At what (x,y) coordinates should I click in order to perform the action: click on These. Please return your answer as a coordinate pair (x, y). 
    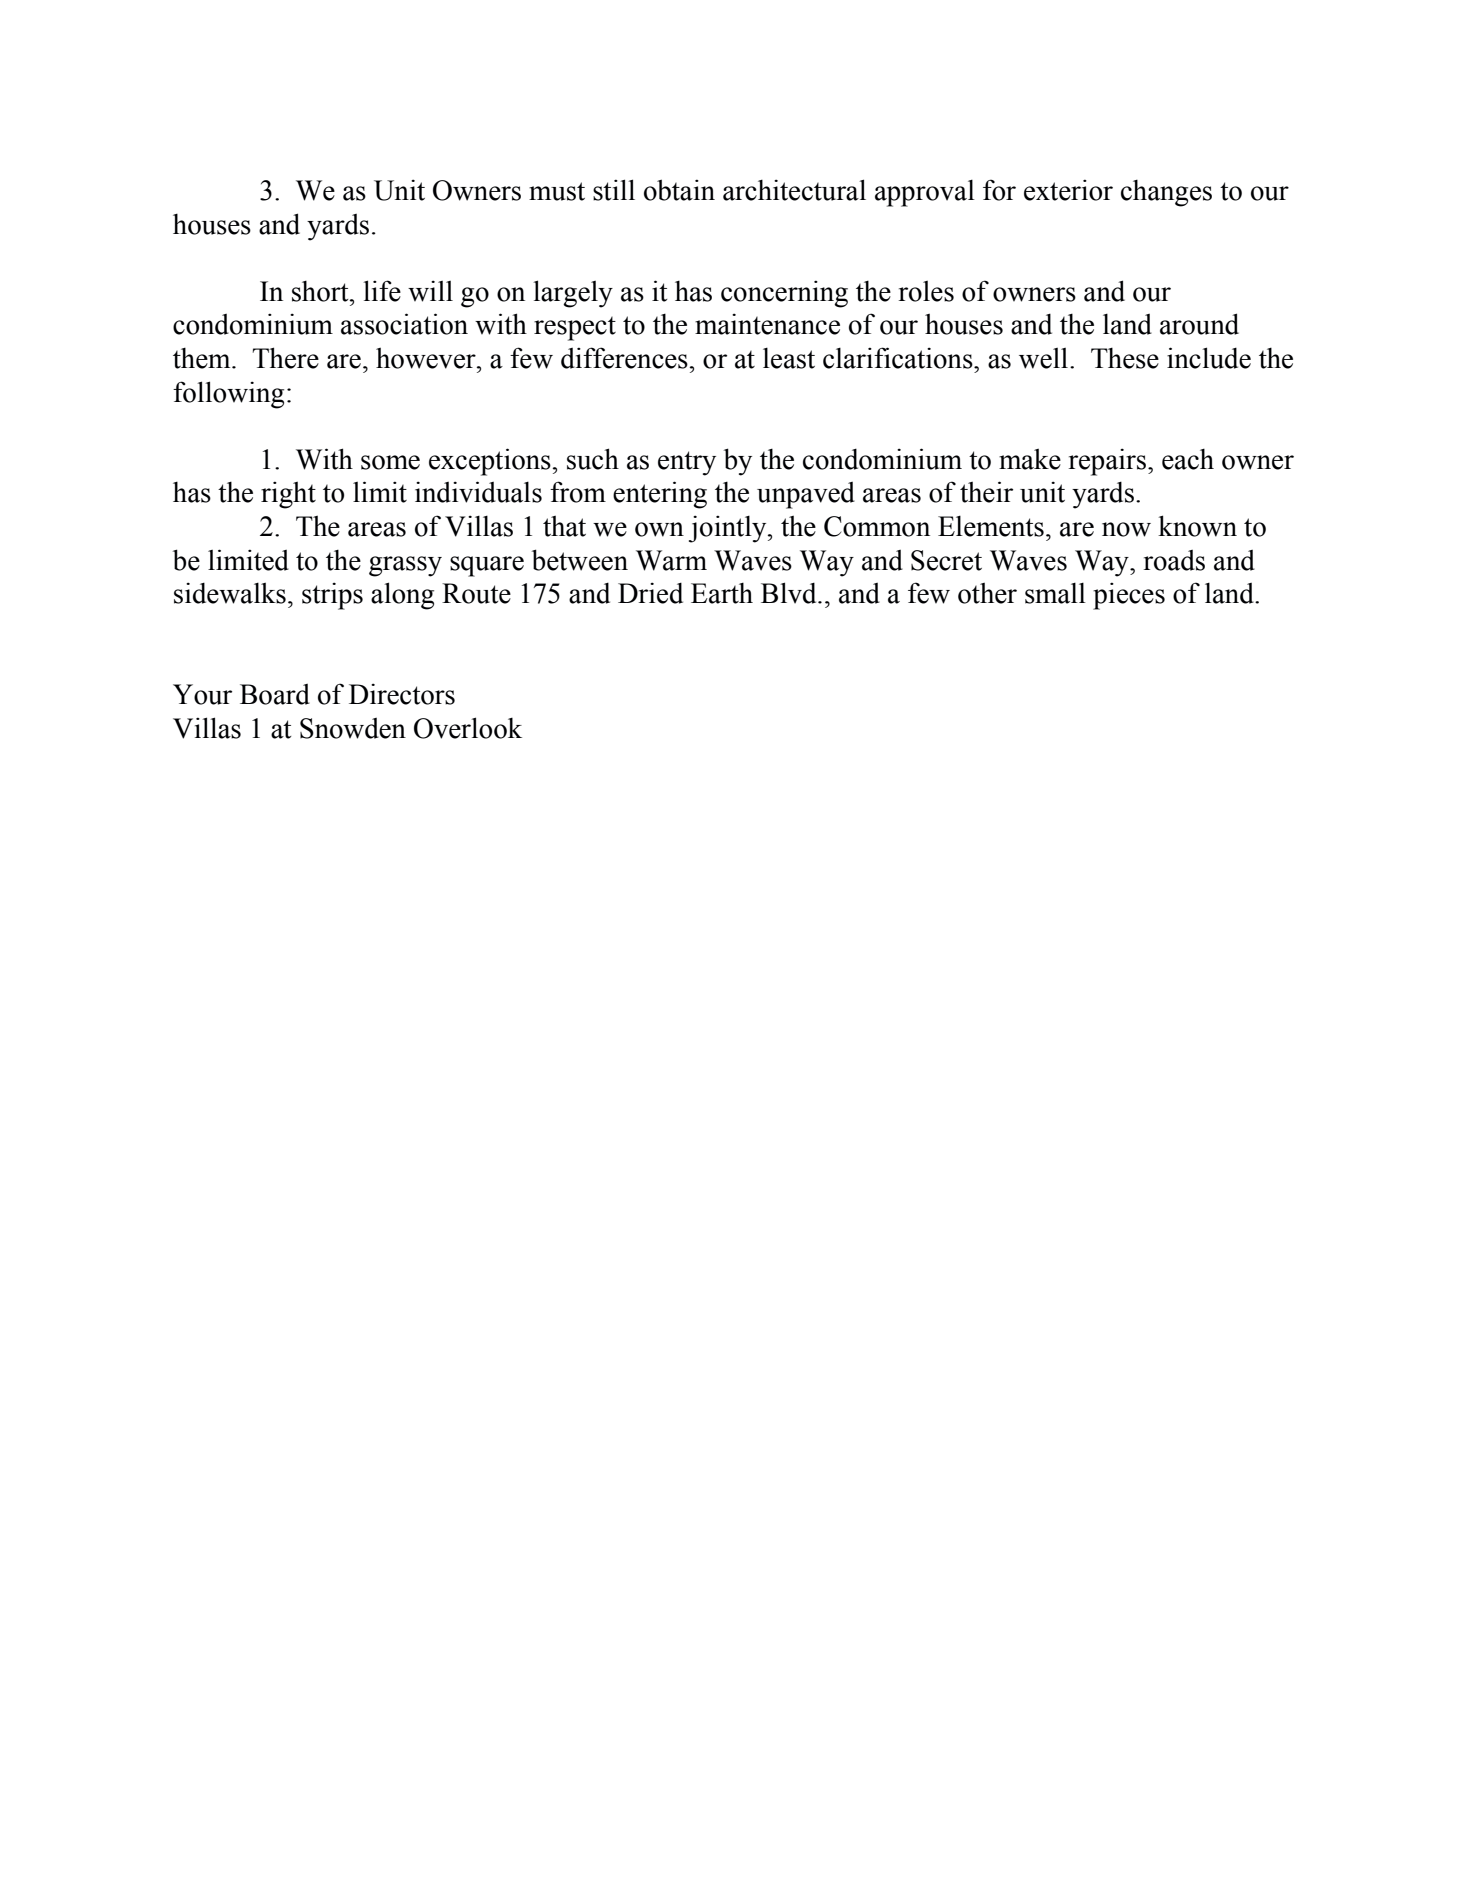
    Looking at the image, I should click on (1125, 358).
